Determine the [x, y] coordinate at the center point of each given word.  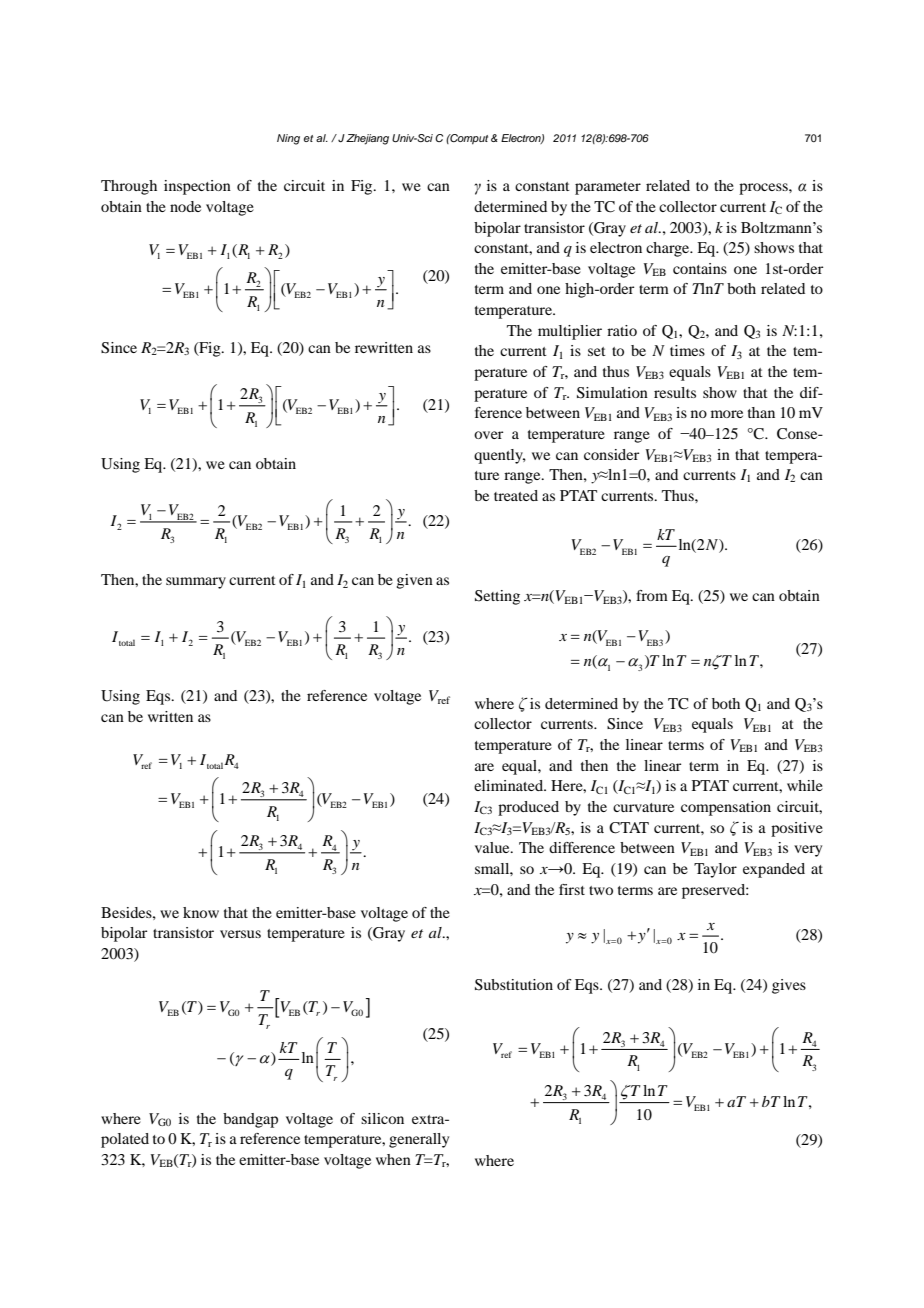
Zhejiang [367, 139]
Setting [497, 597]
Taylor [715, 870]
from [652, 595]
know [201, 912]
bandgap [250, 1120]
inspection [197, 187]
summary [196, 583]
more [727, 414]
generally [419, 1140]
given [414, 581]
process [764, 189]
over [488, 435]
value [493, 847]
